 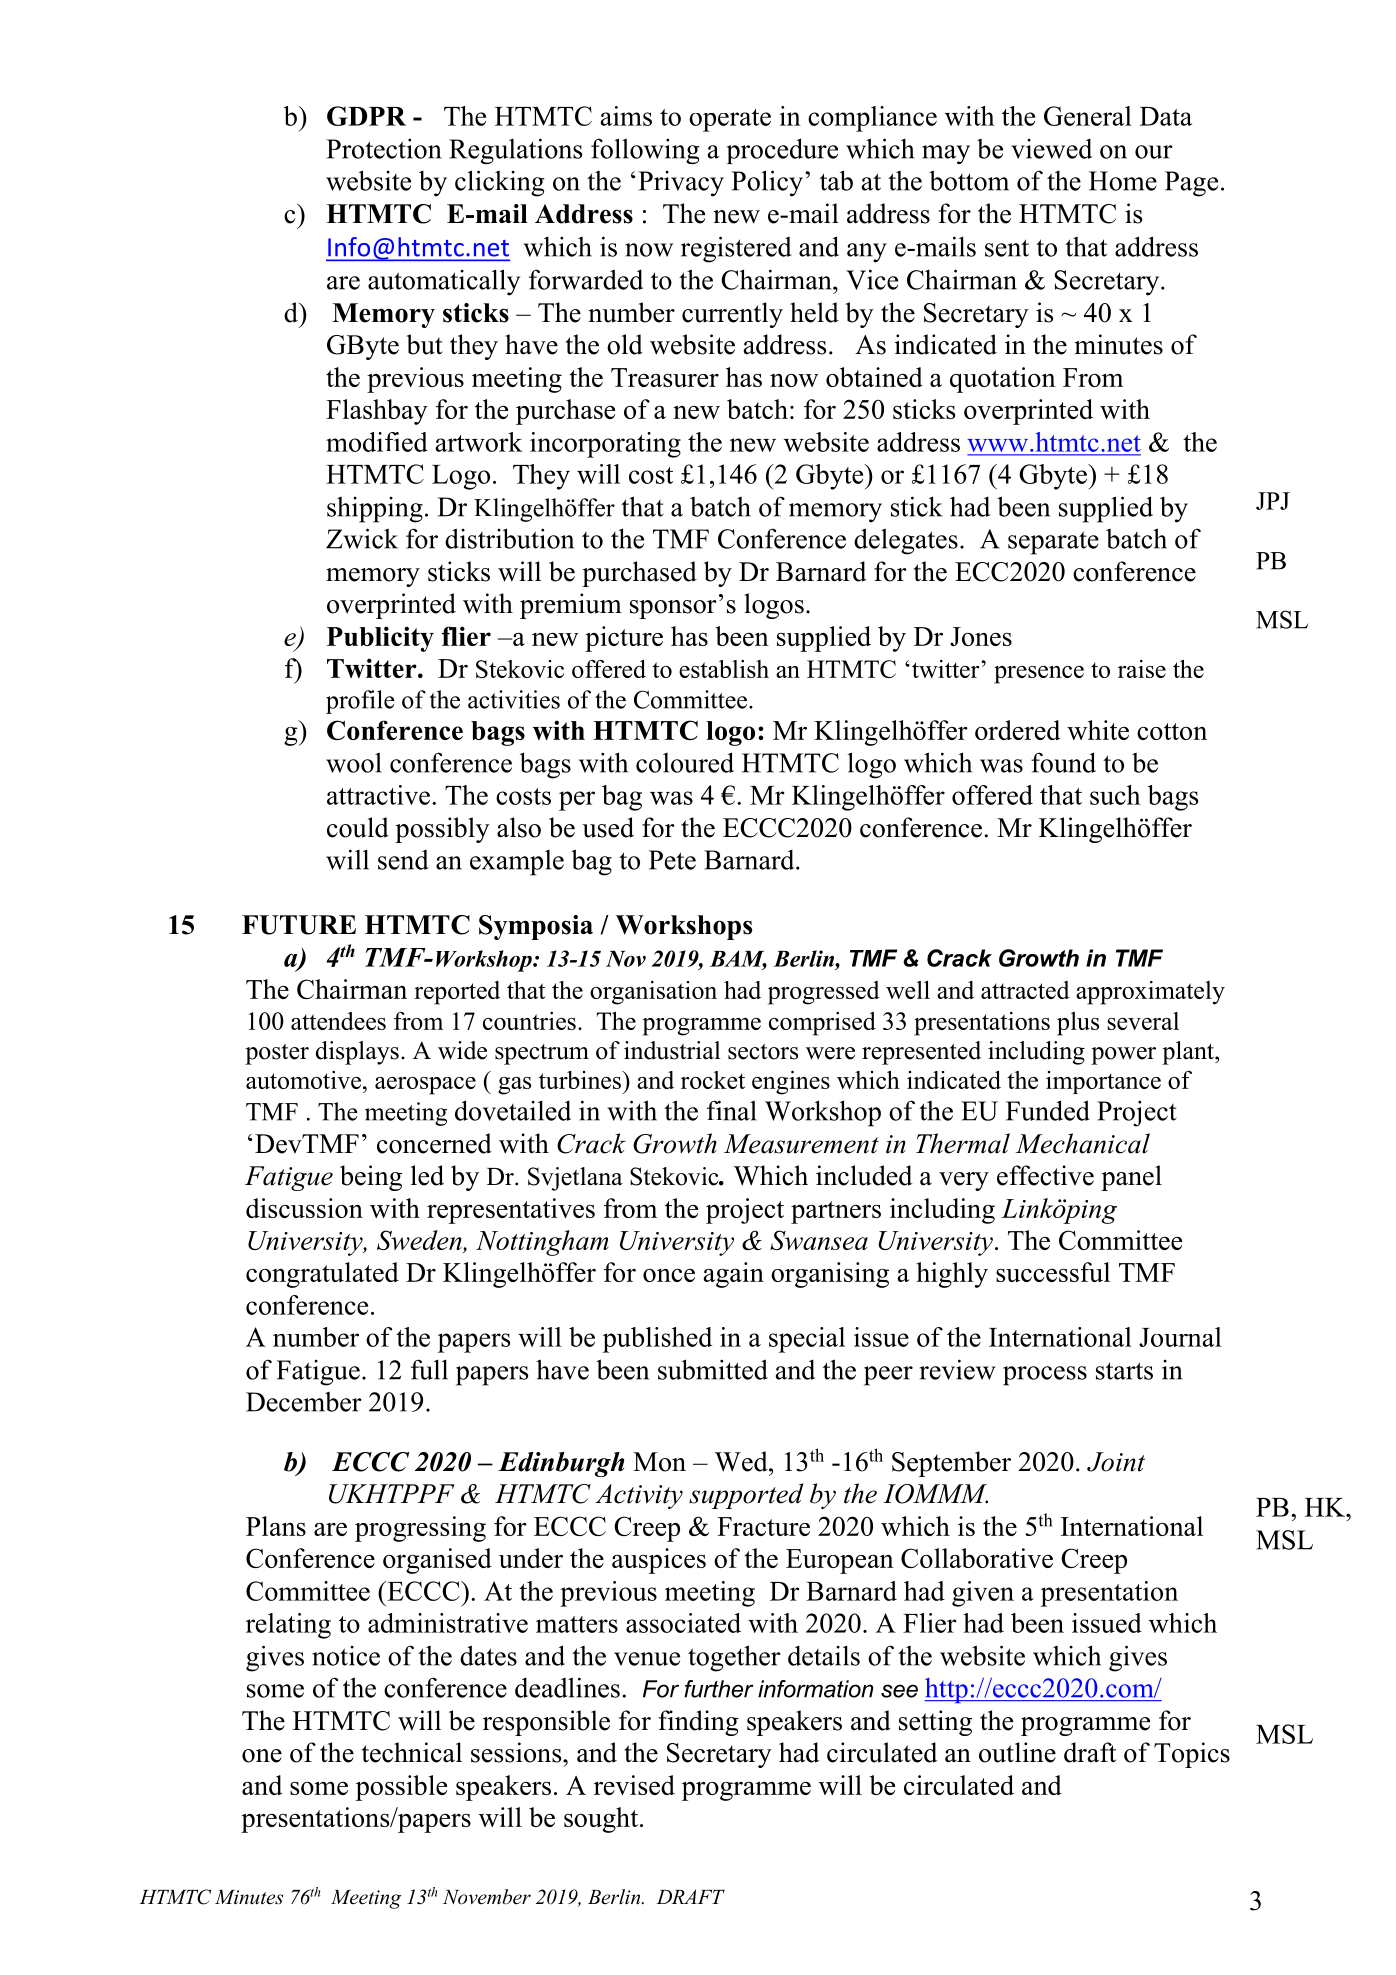 What do you see at coordinates (767, 183) in the screenshot?
I see `Policy` at bounding box center [767, 183].
